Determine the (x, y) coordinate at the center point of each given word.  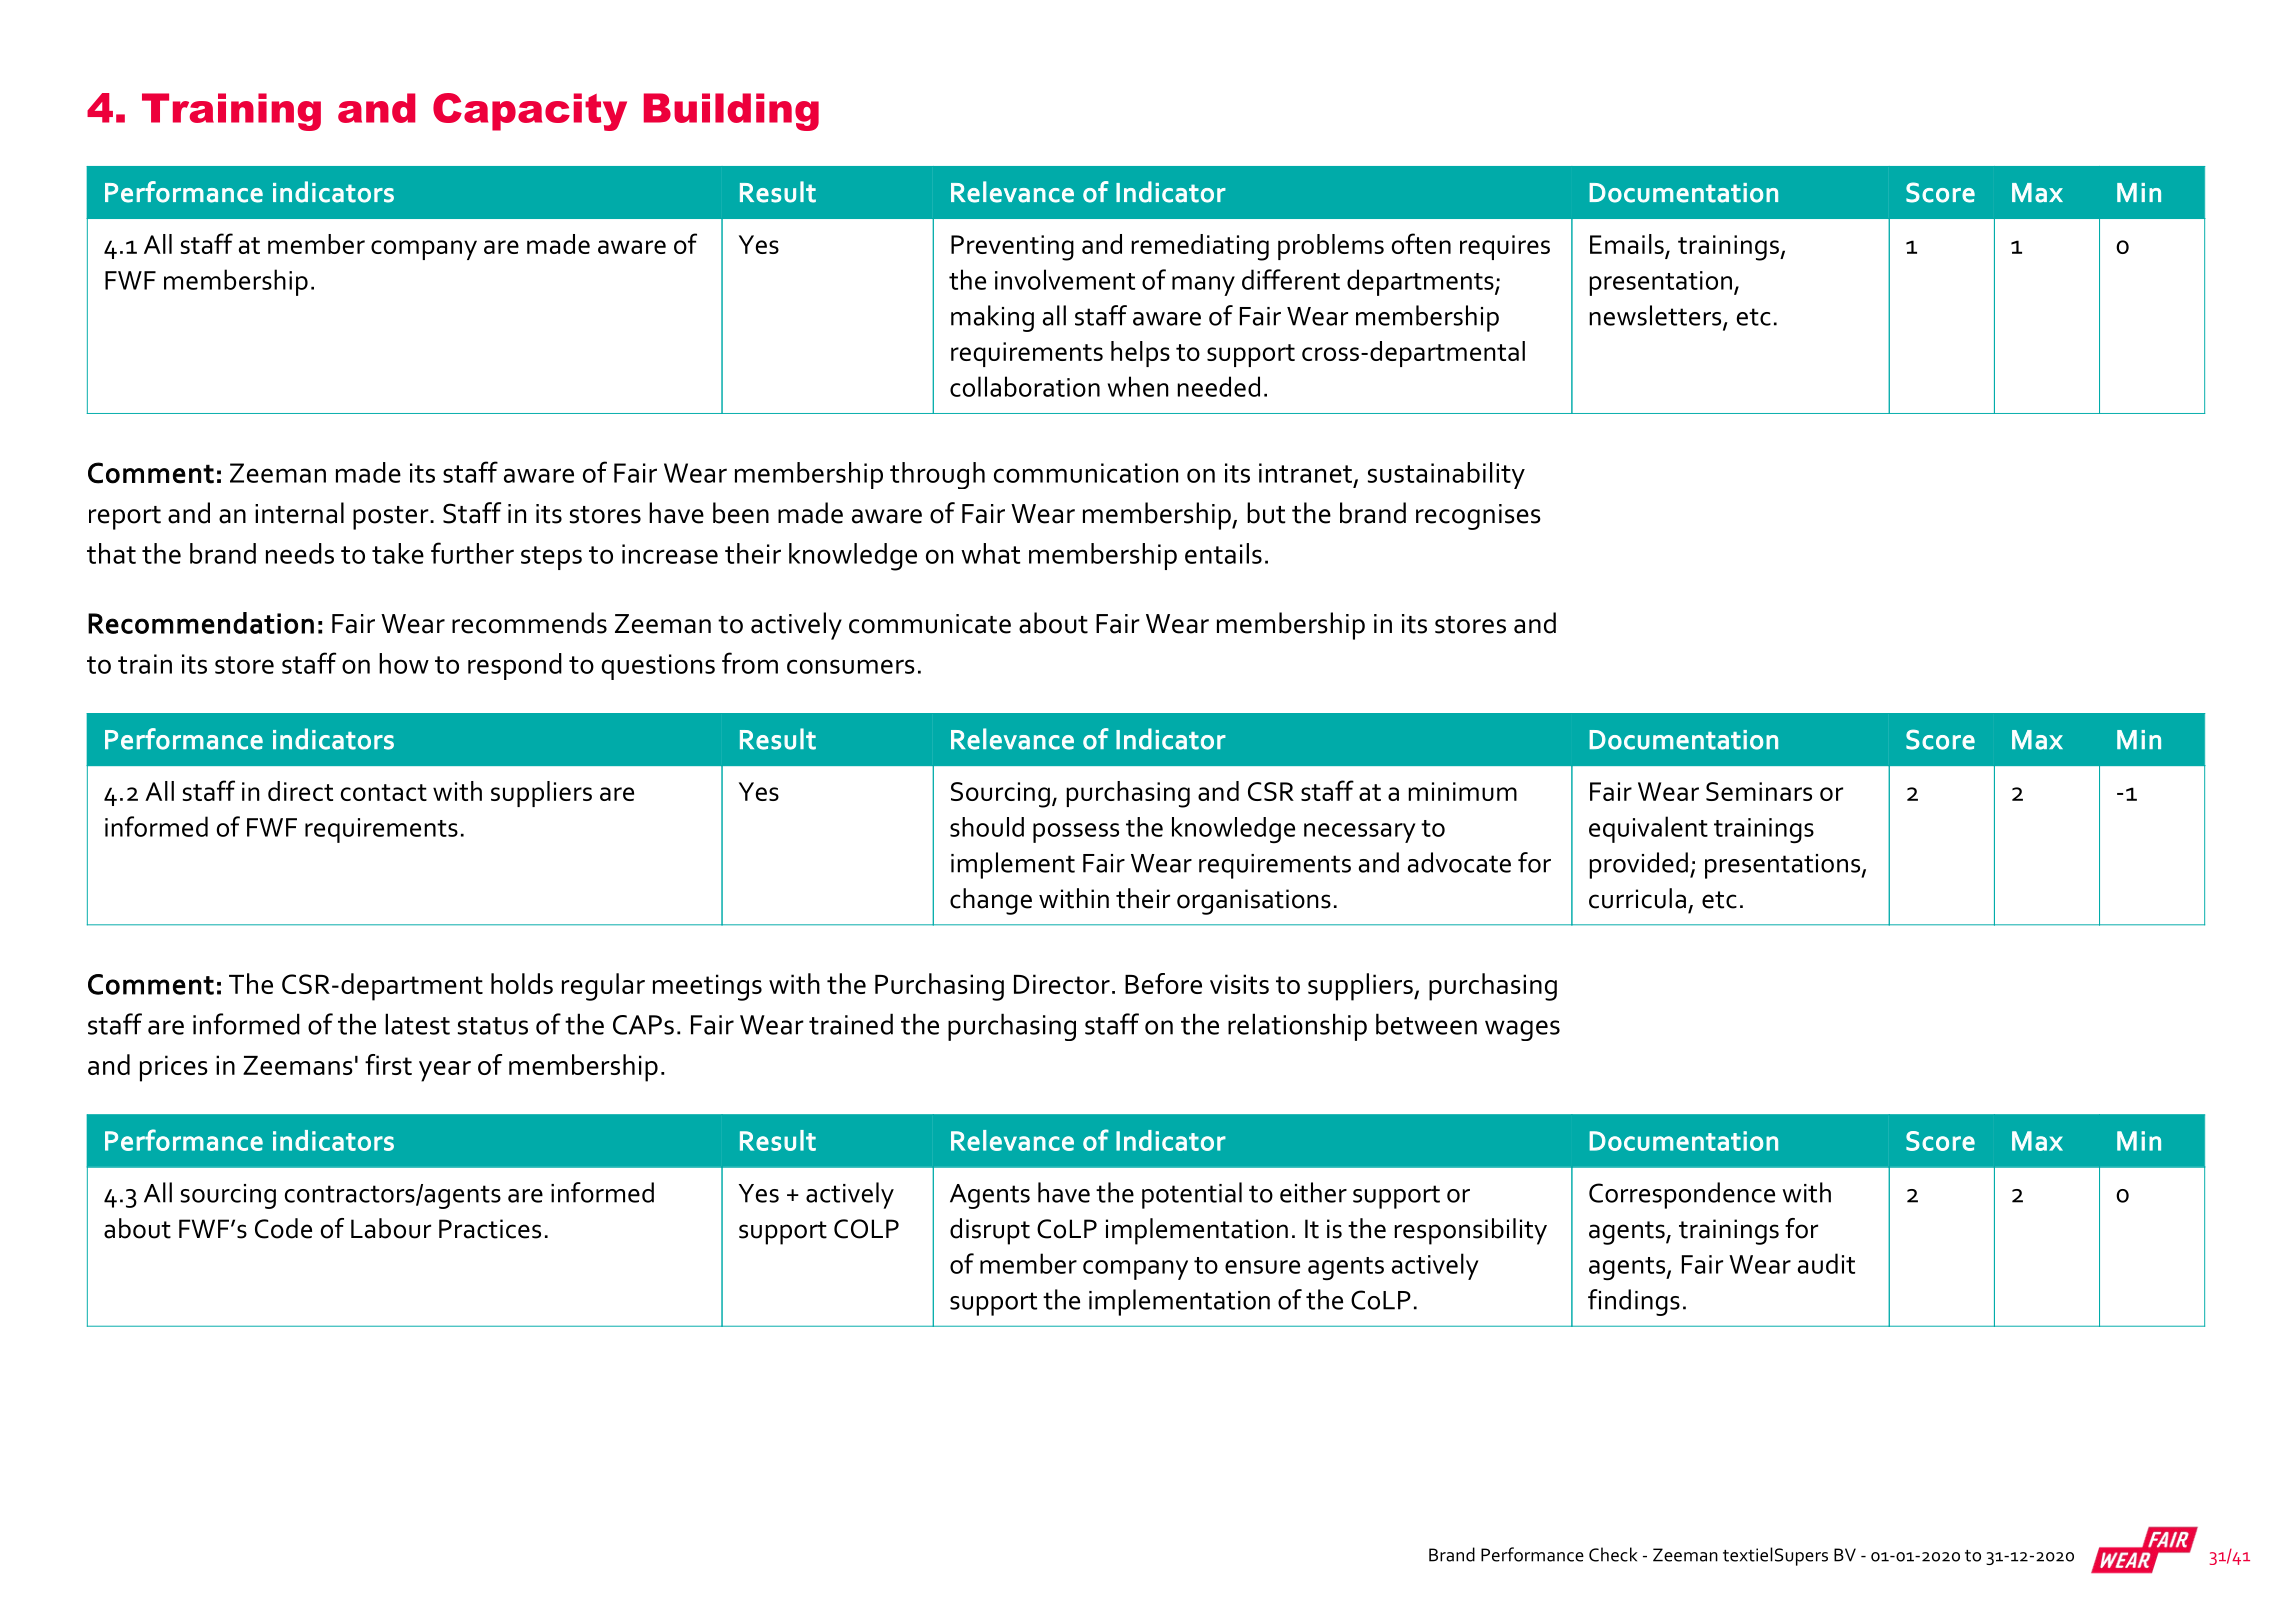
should (987, 827)
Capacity (530, 112)
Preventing (1012, 248)
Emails (1628, 245)
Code (283, 1228)
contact (384, 792)
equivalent (1648, 829)
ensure (1262, 1267)
